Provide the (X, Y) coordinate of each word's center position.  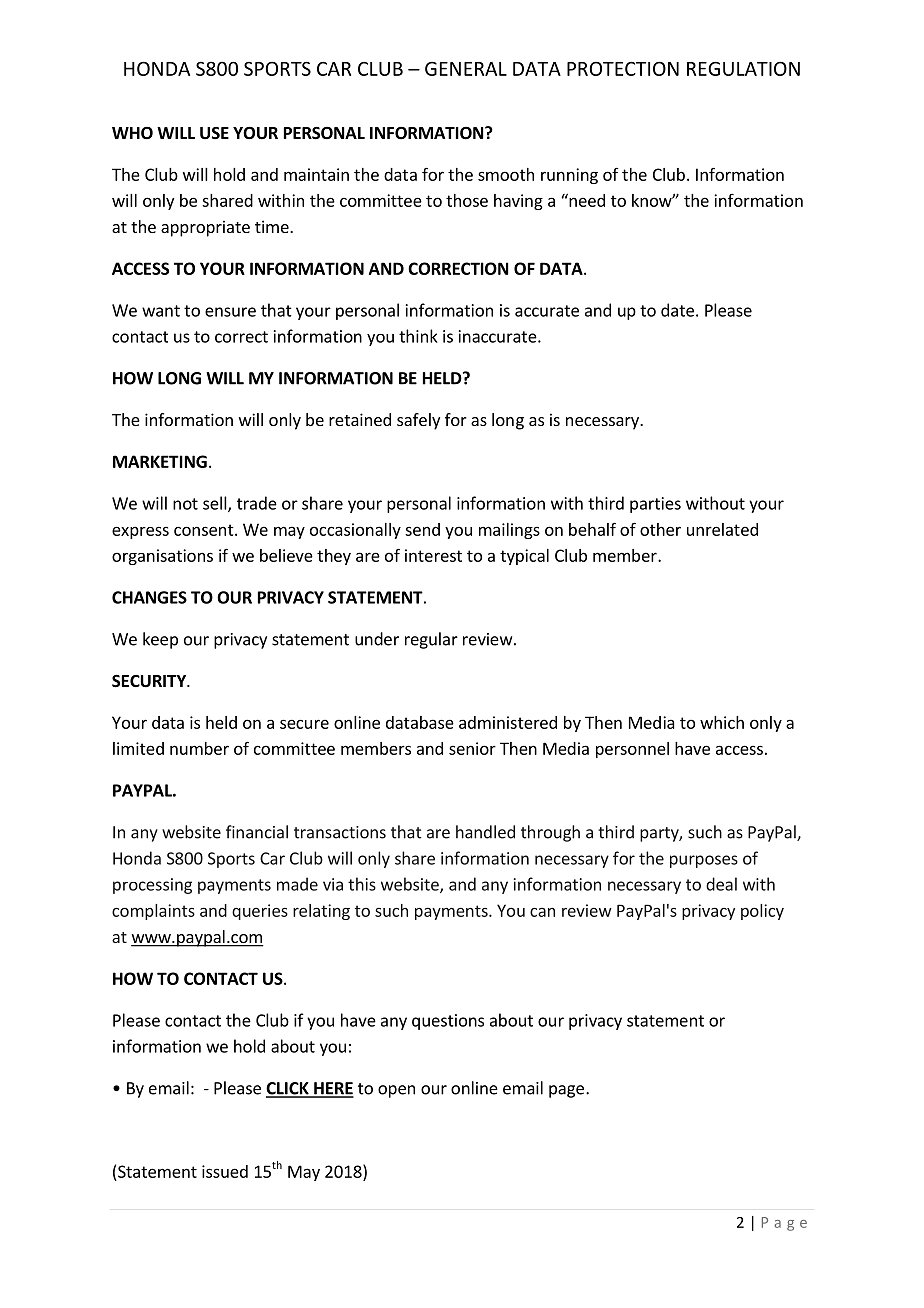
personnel (632, 750)
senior (472, 748)
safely (418, 421)
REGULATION (743, 68)
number (199, 748)
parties (655, 505)
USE (214, 133)
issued (225, 1171)
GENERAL (466, 69)
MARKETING (160, 461)
